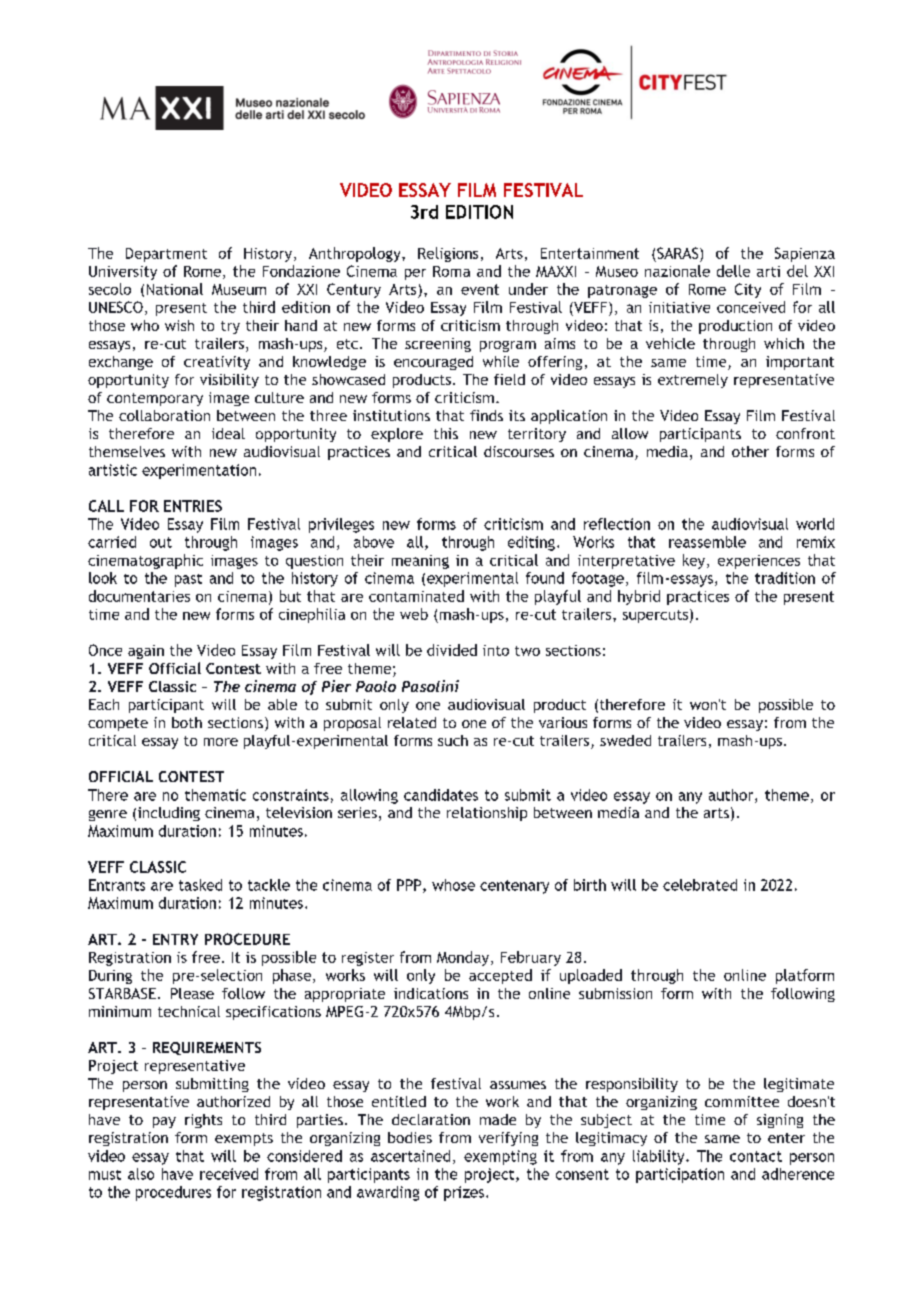 The width and height of the screenshot is (924, 1309). What do you see at coordinates (563, 722) in the screenshot?
I see `various` at bounding box center [563, 722].
